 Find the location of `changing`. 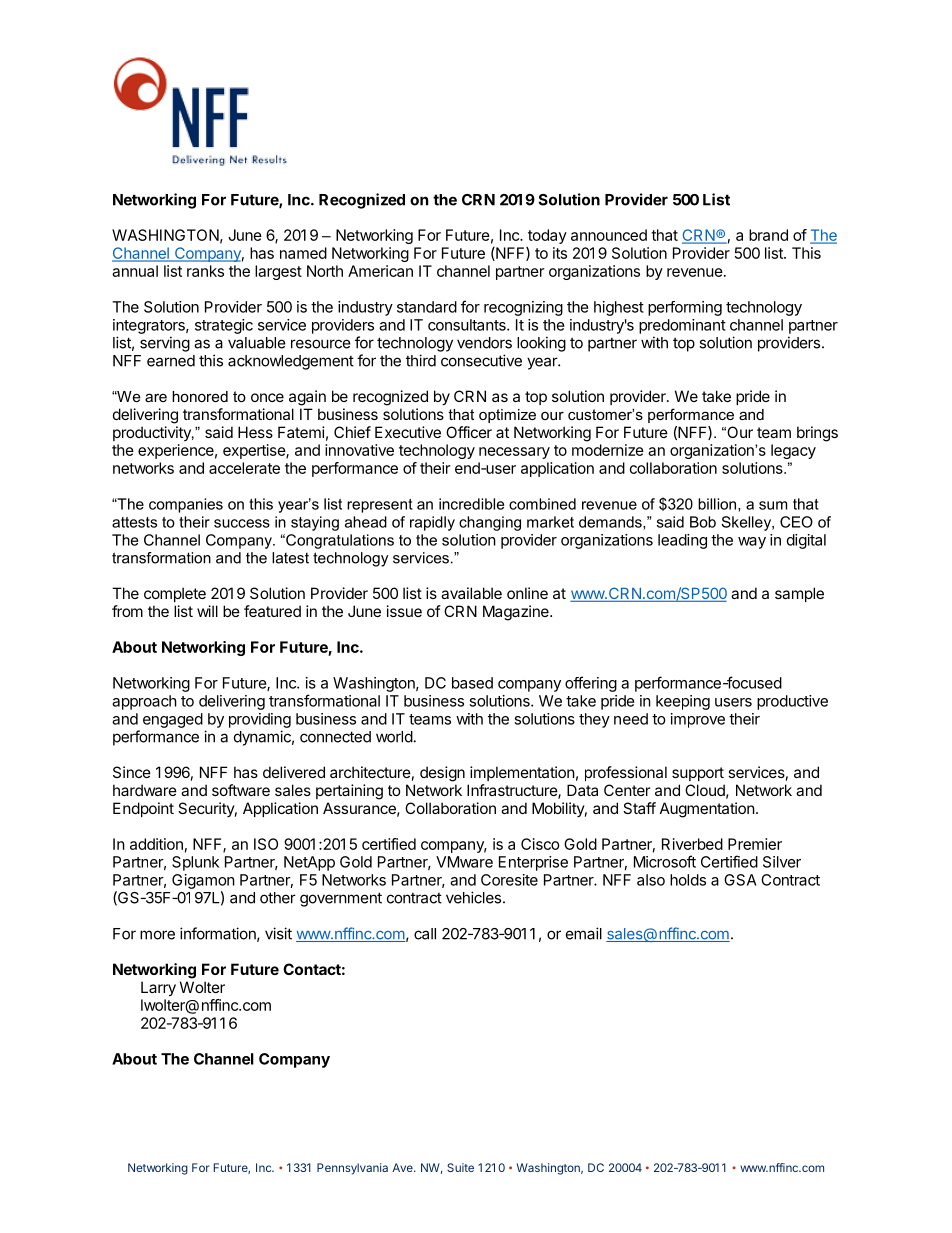

changing is located at coordinates (490, 523).
